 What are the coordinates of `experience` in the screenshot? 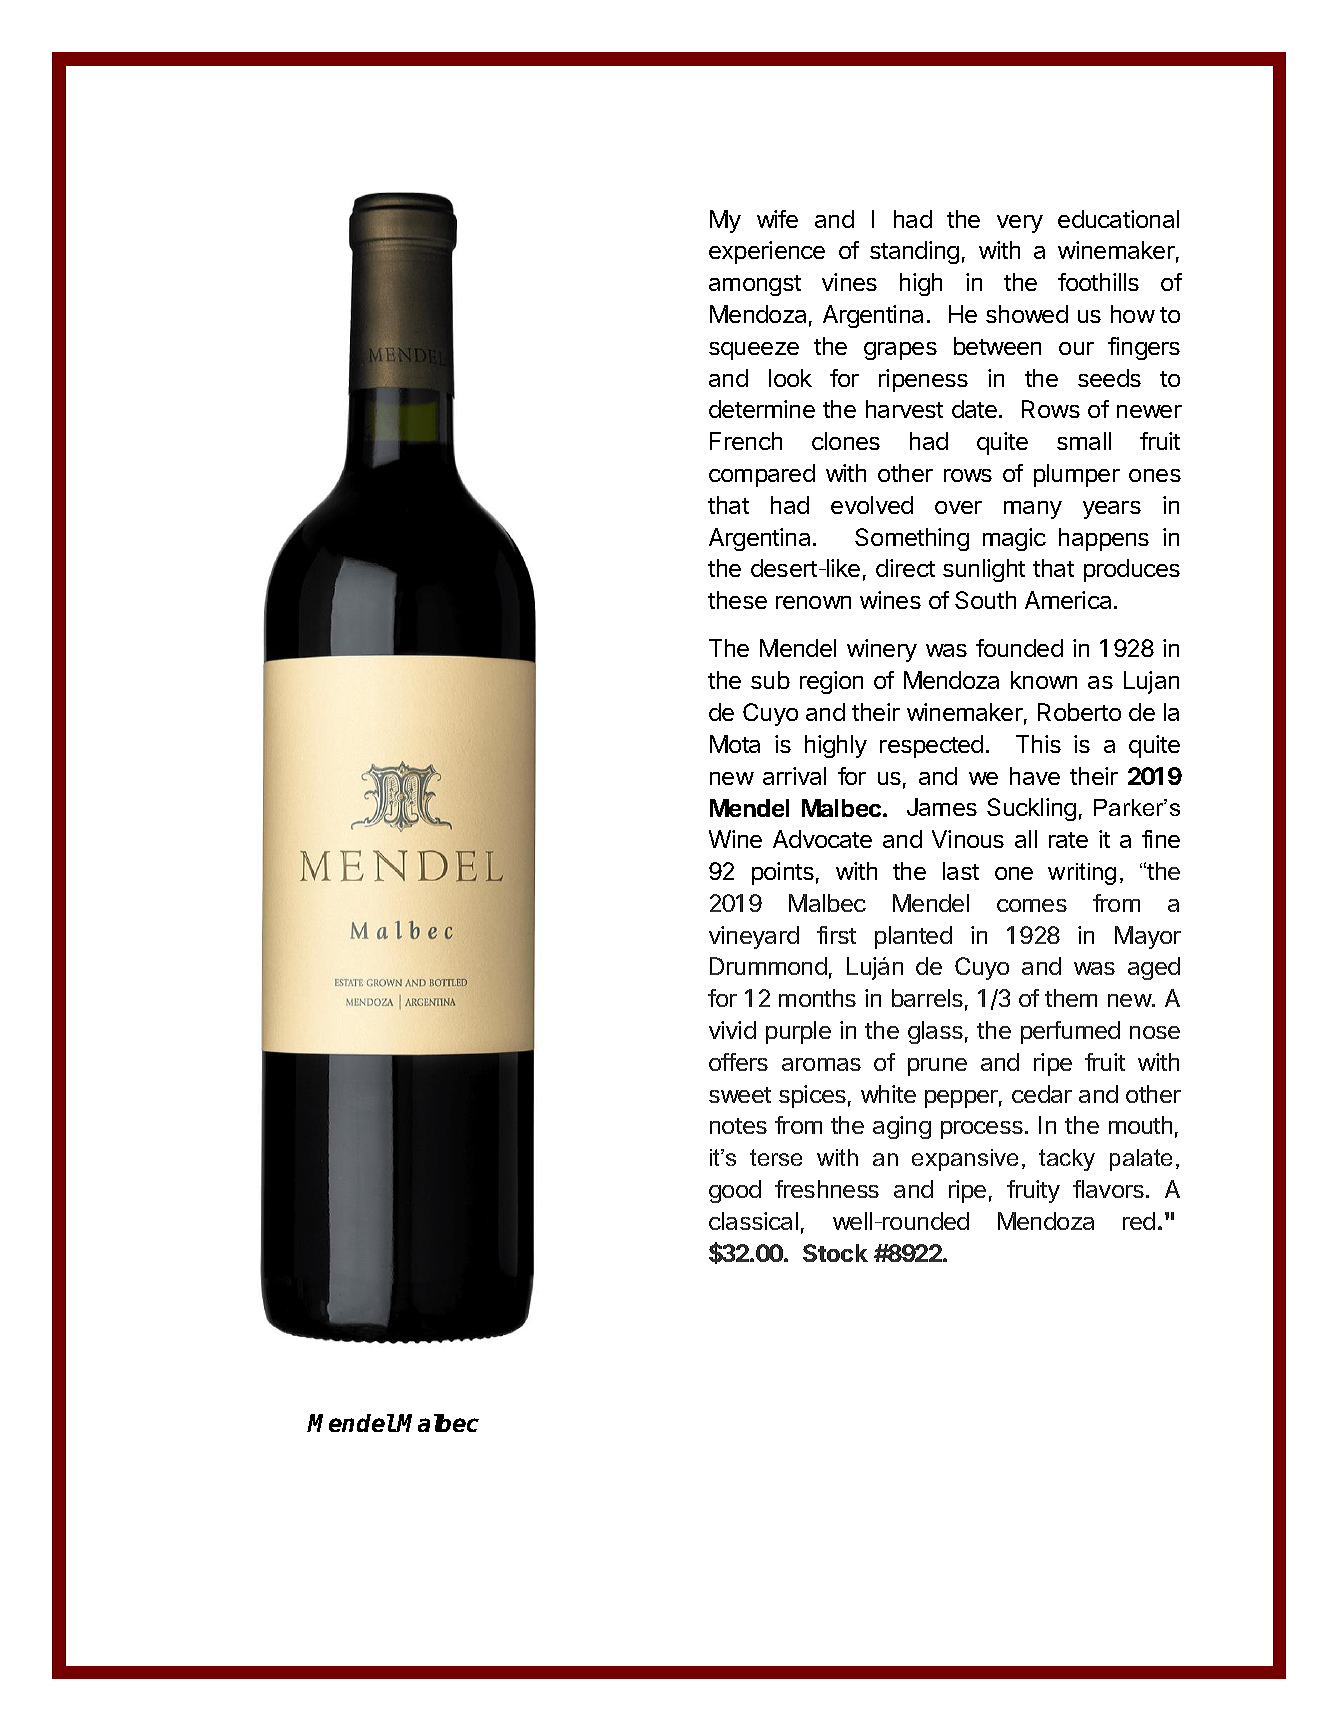 It's located at (767, 252).
